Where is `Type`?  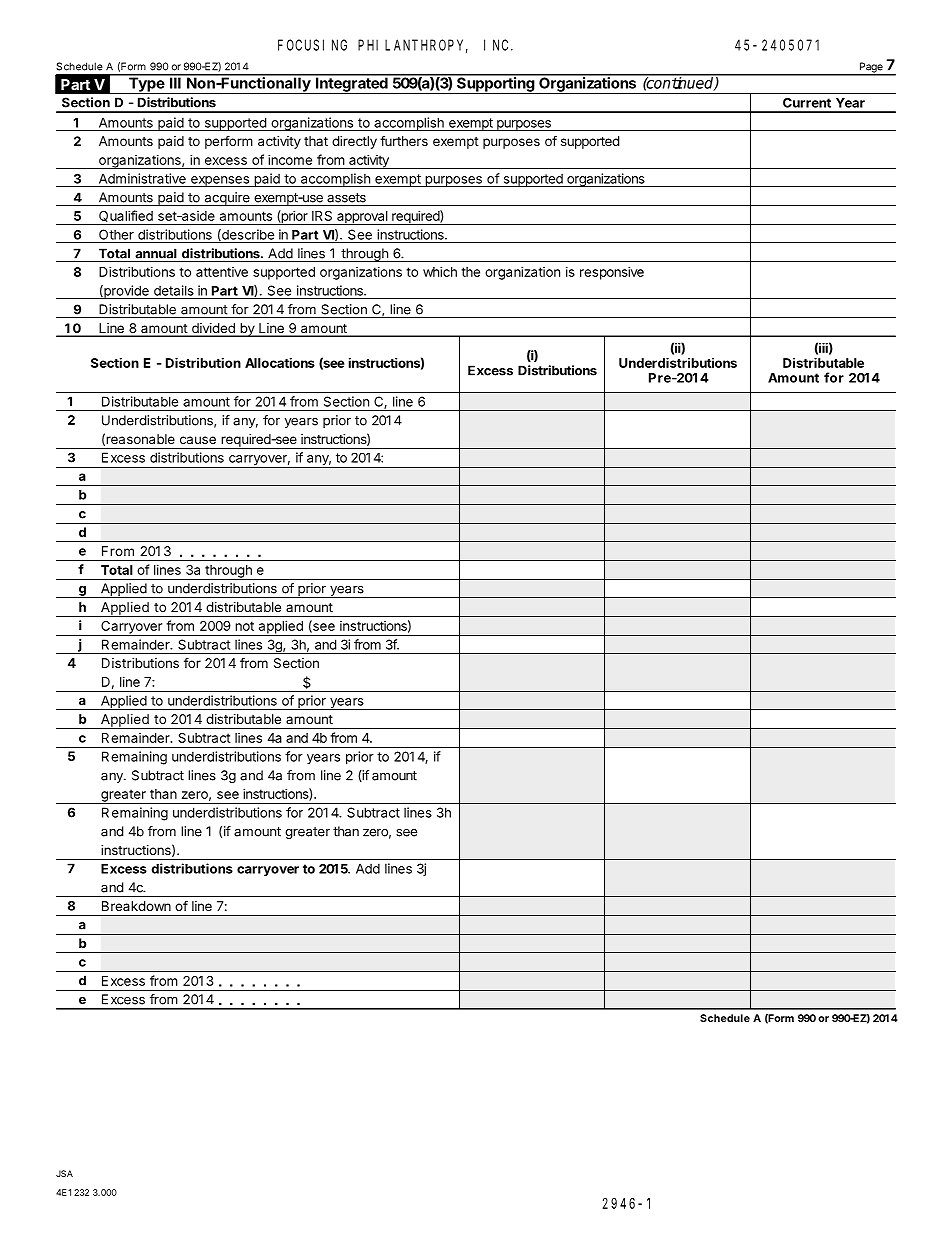
Type is located at coordinates (146, 84).
